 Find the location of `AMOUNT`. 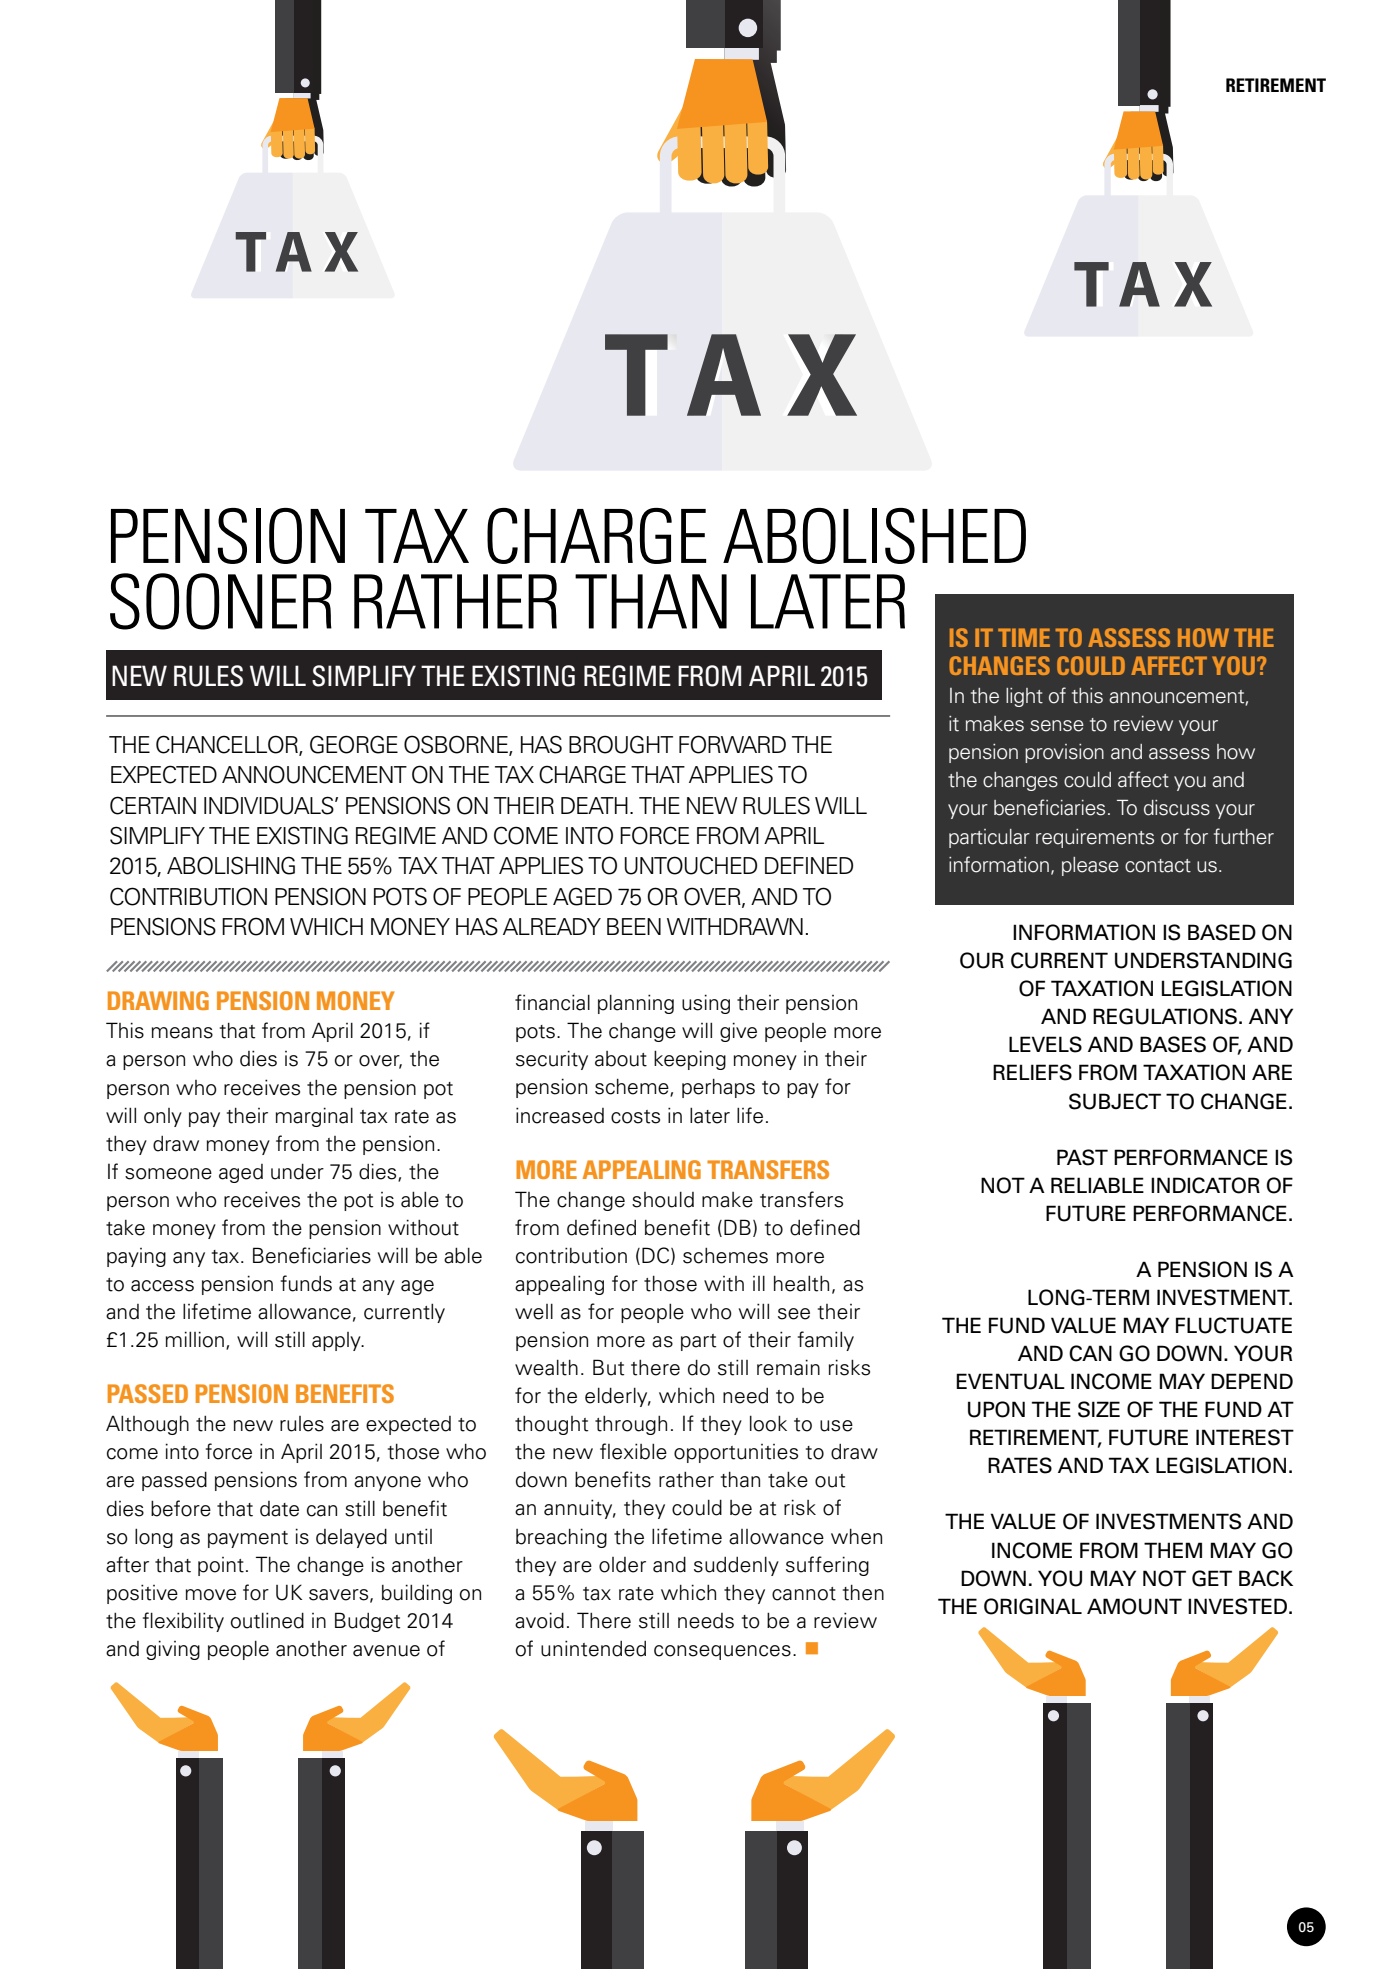

AMOUNT is located at coordinates (1134, 1606).
